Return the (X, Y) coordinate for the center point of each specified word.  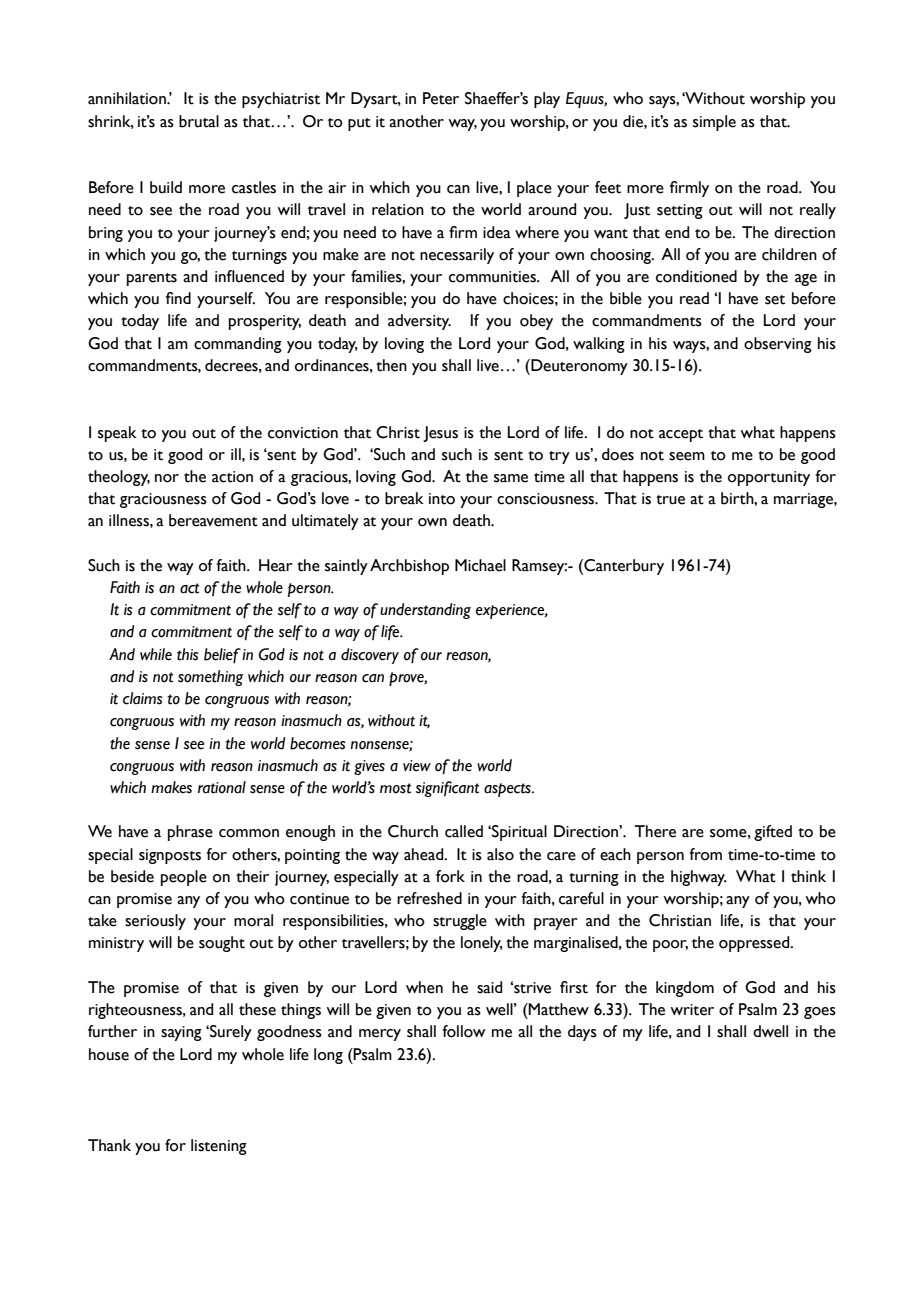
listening (219, 1147)
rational (222, 787)
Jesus (440, 434)
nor (167, 478)
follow (463, 1031)
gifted (773, 833)
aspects (508, 790)
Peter (441, 98)
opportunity (769, 478)
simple (714, 123)
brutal (199, 121)
